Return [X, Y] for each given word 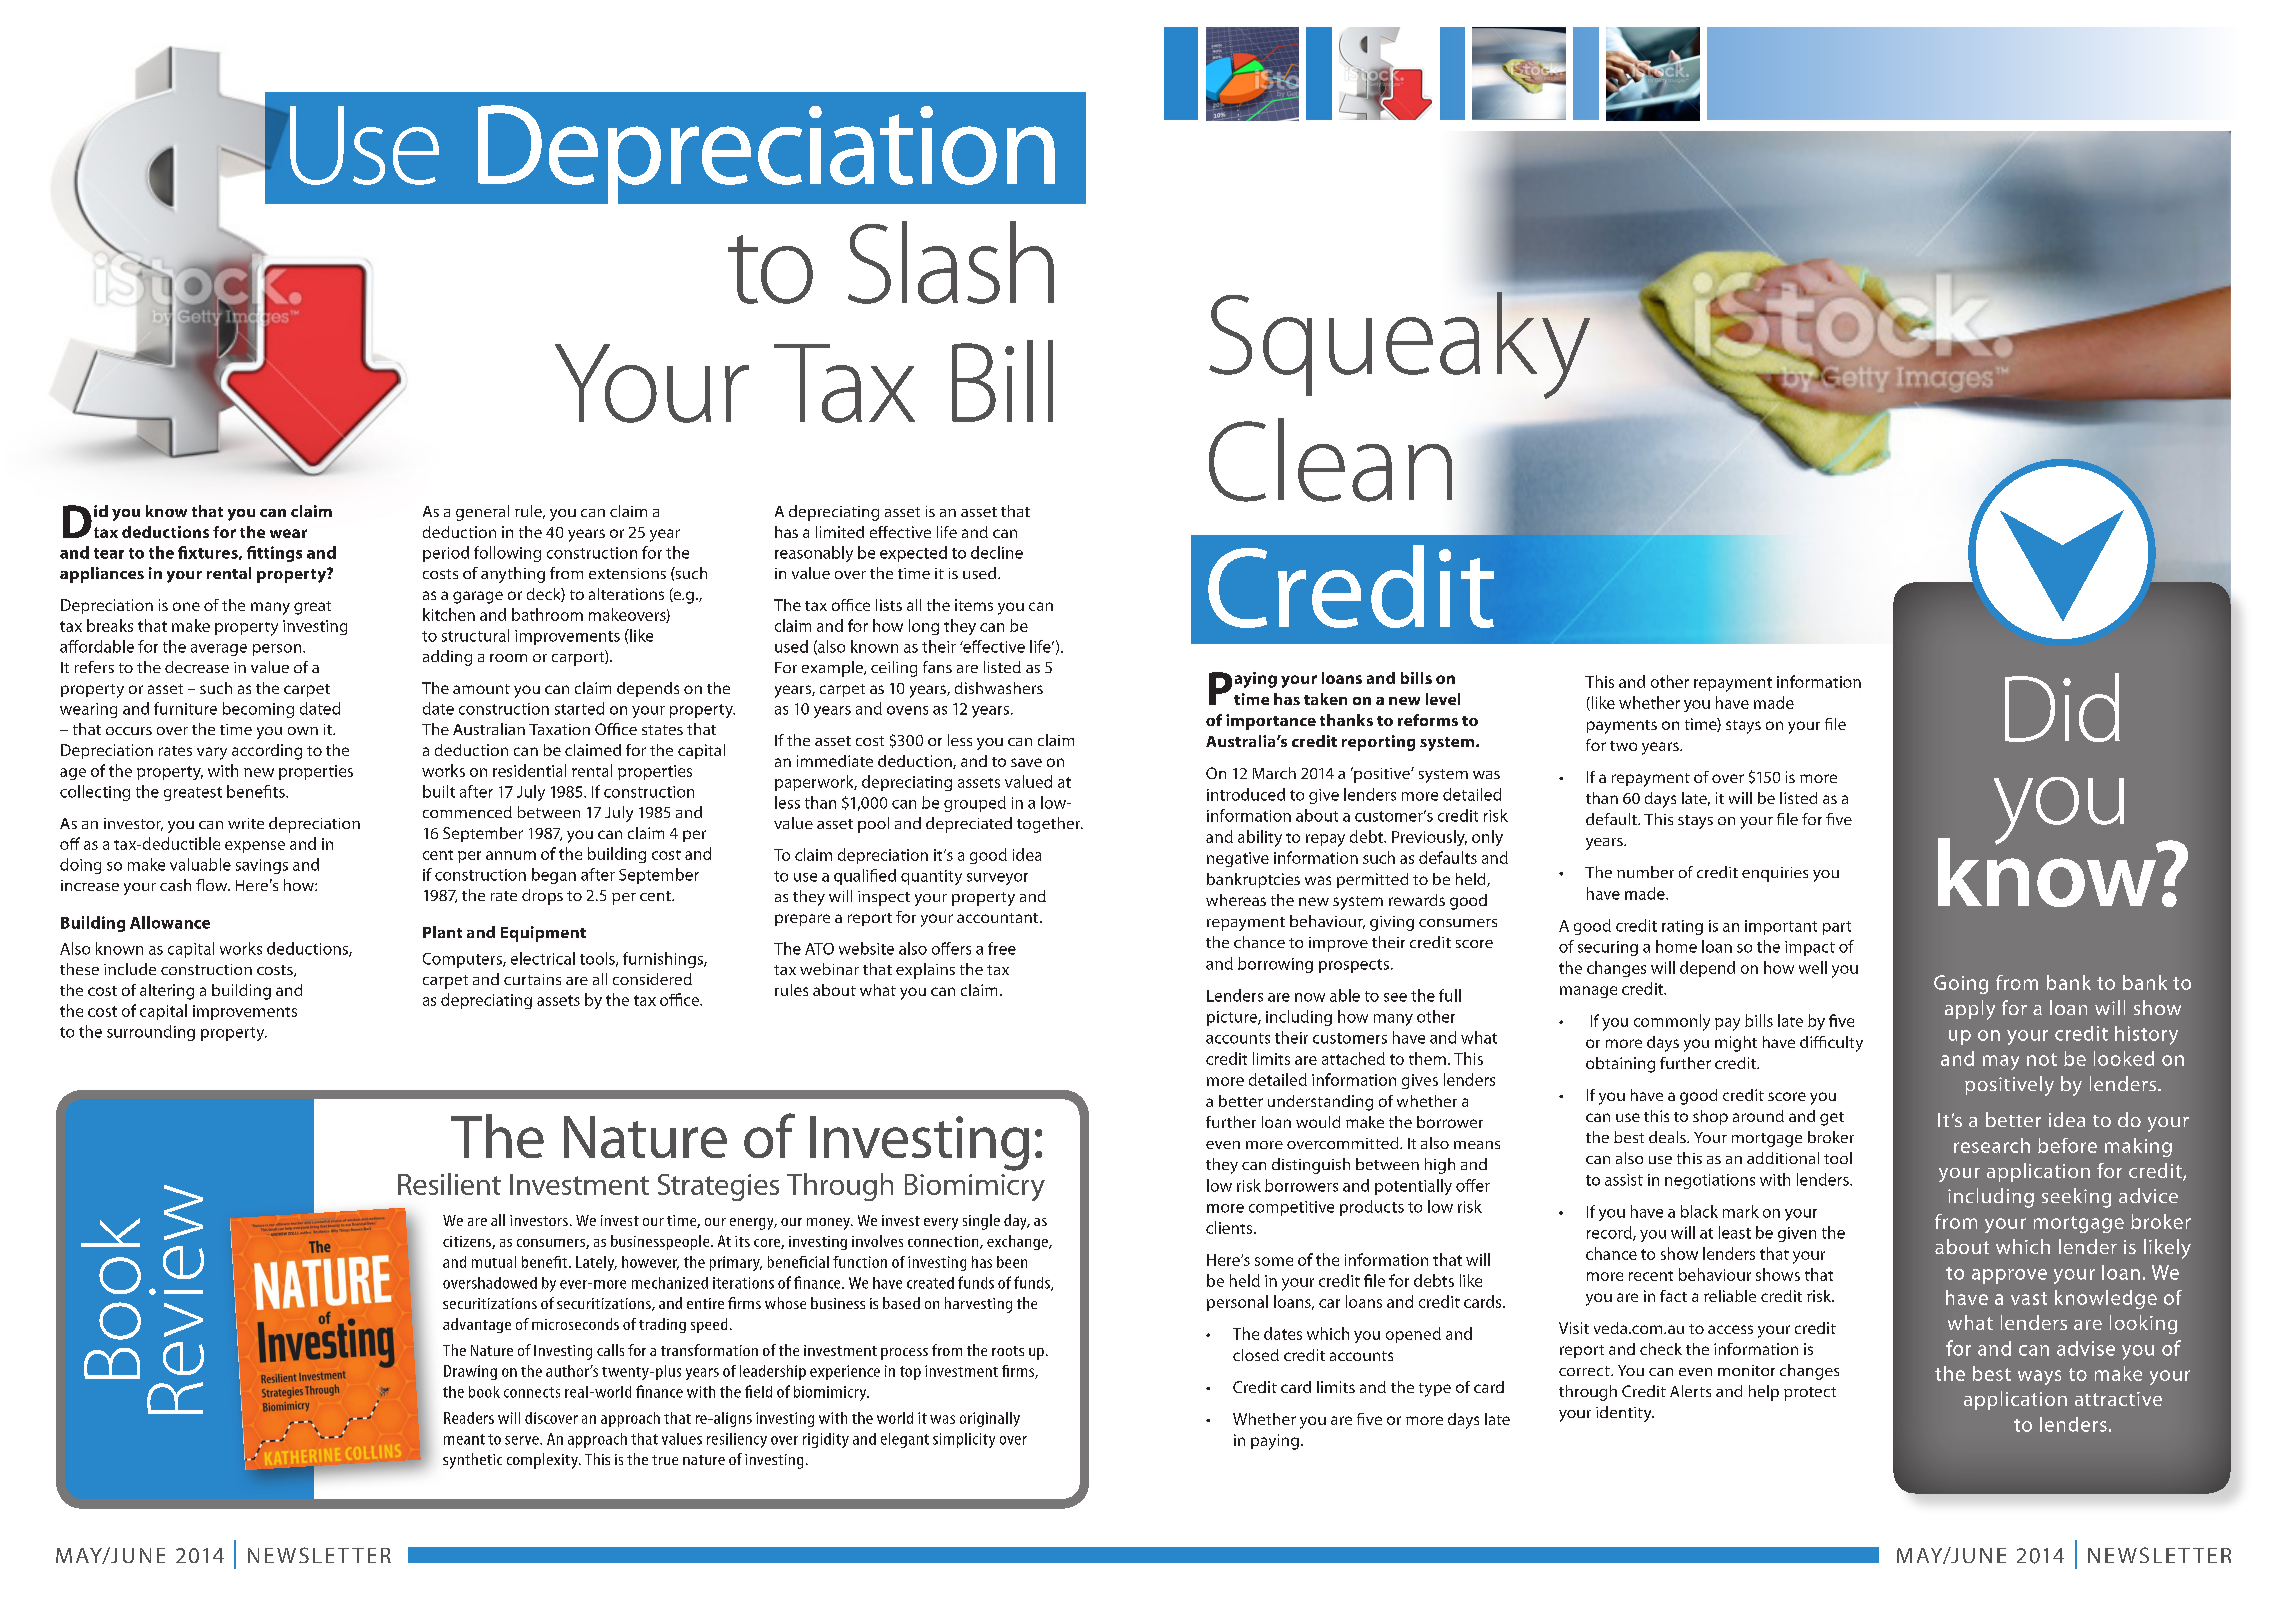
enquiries [1775, 874]
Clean [1330, 460]
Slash [951, 262]
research [1992, 1145]
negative [1238, 859]
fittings [274, 554]
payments [1622, 727]
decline [997, 552]
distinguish [1311, 1166]
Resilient [449, 1184]
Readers [469, 1418]
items [974, 605]
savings [262, 866]
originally [990, 1419]
